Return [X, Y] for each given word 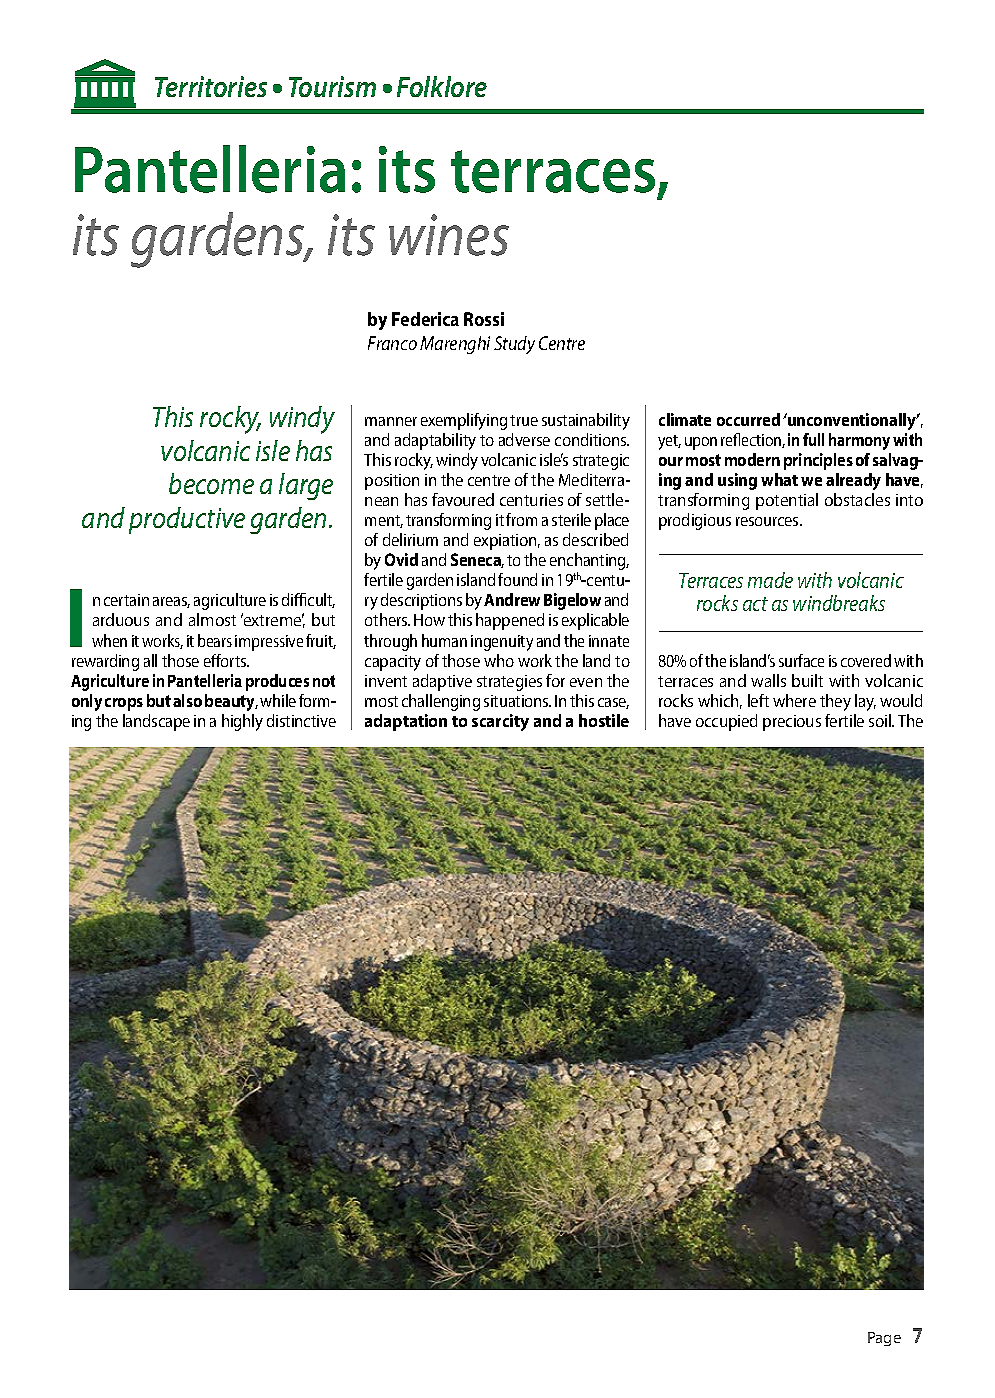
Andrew [512, 599]
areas [171, 602]
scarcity [500, 722]
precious [792, 723]
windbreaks [839, 603]
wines [449, 235]
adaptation [406, 722]
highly [242, 722]
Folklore [442, 86]
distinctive [301, 720]
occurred [748, 419]
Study [514, 345]
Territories [211, 86]
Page [884, 1339]
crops [124, 704]
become [211, 483]
